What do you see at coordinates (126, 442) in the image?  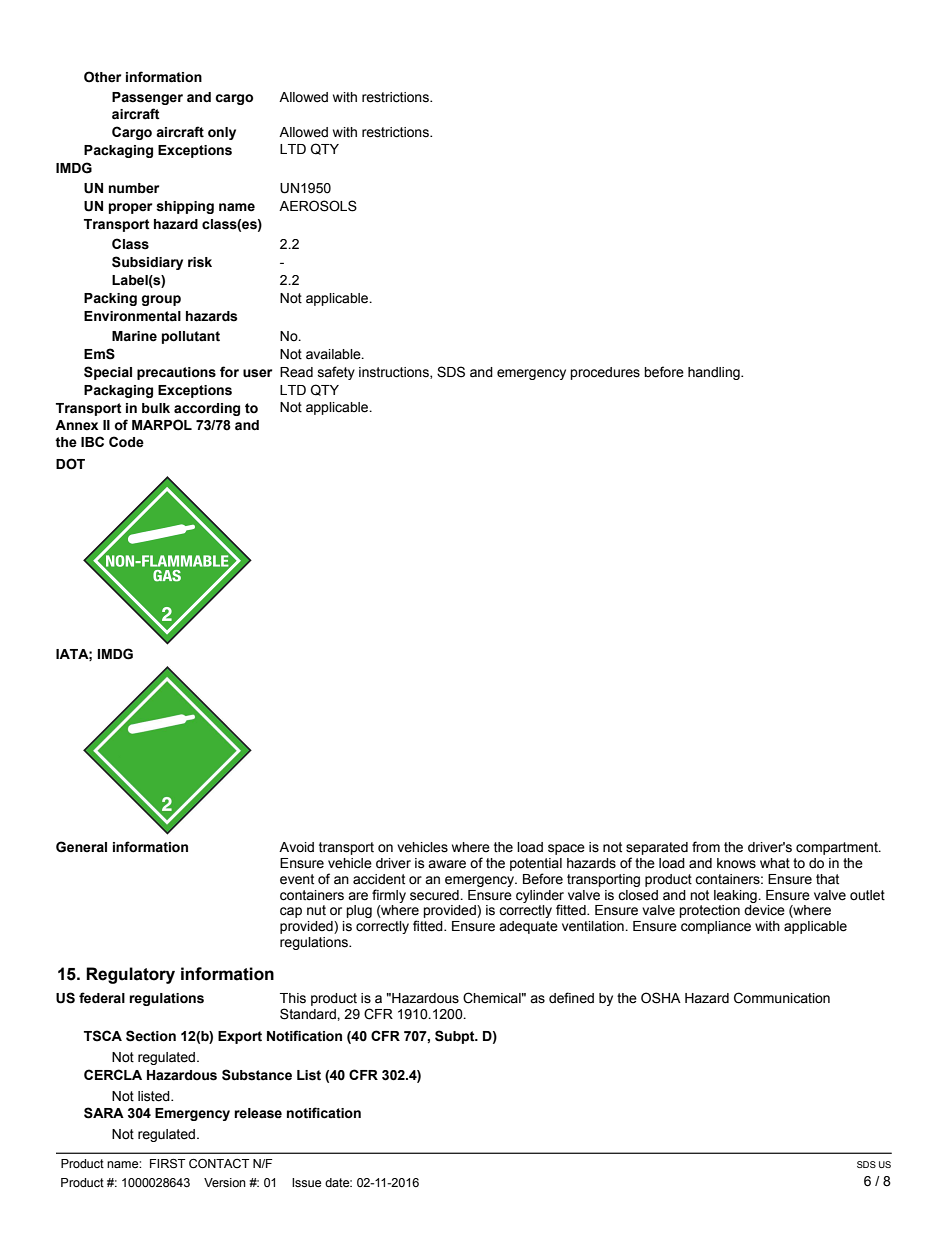 I see `Code` at bounding box center [126, 442].
